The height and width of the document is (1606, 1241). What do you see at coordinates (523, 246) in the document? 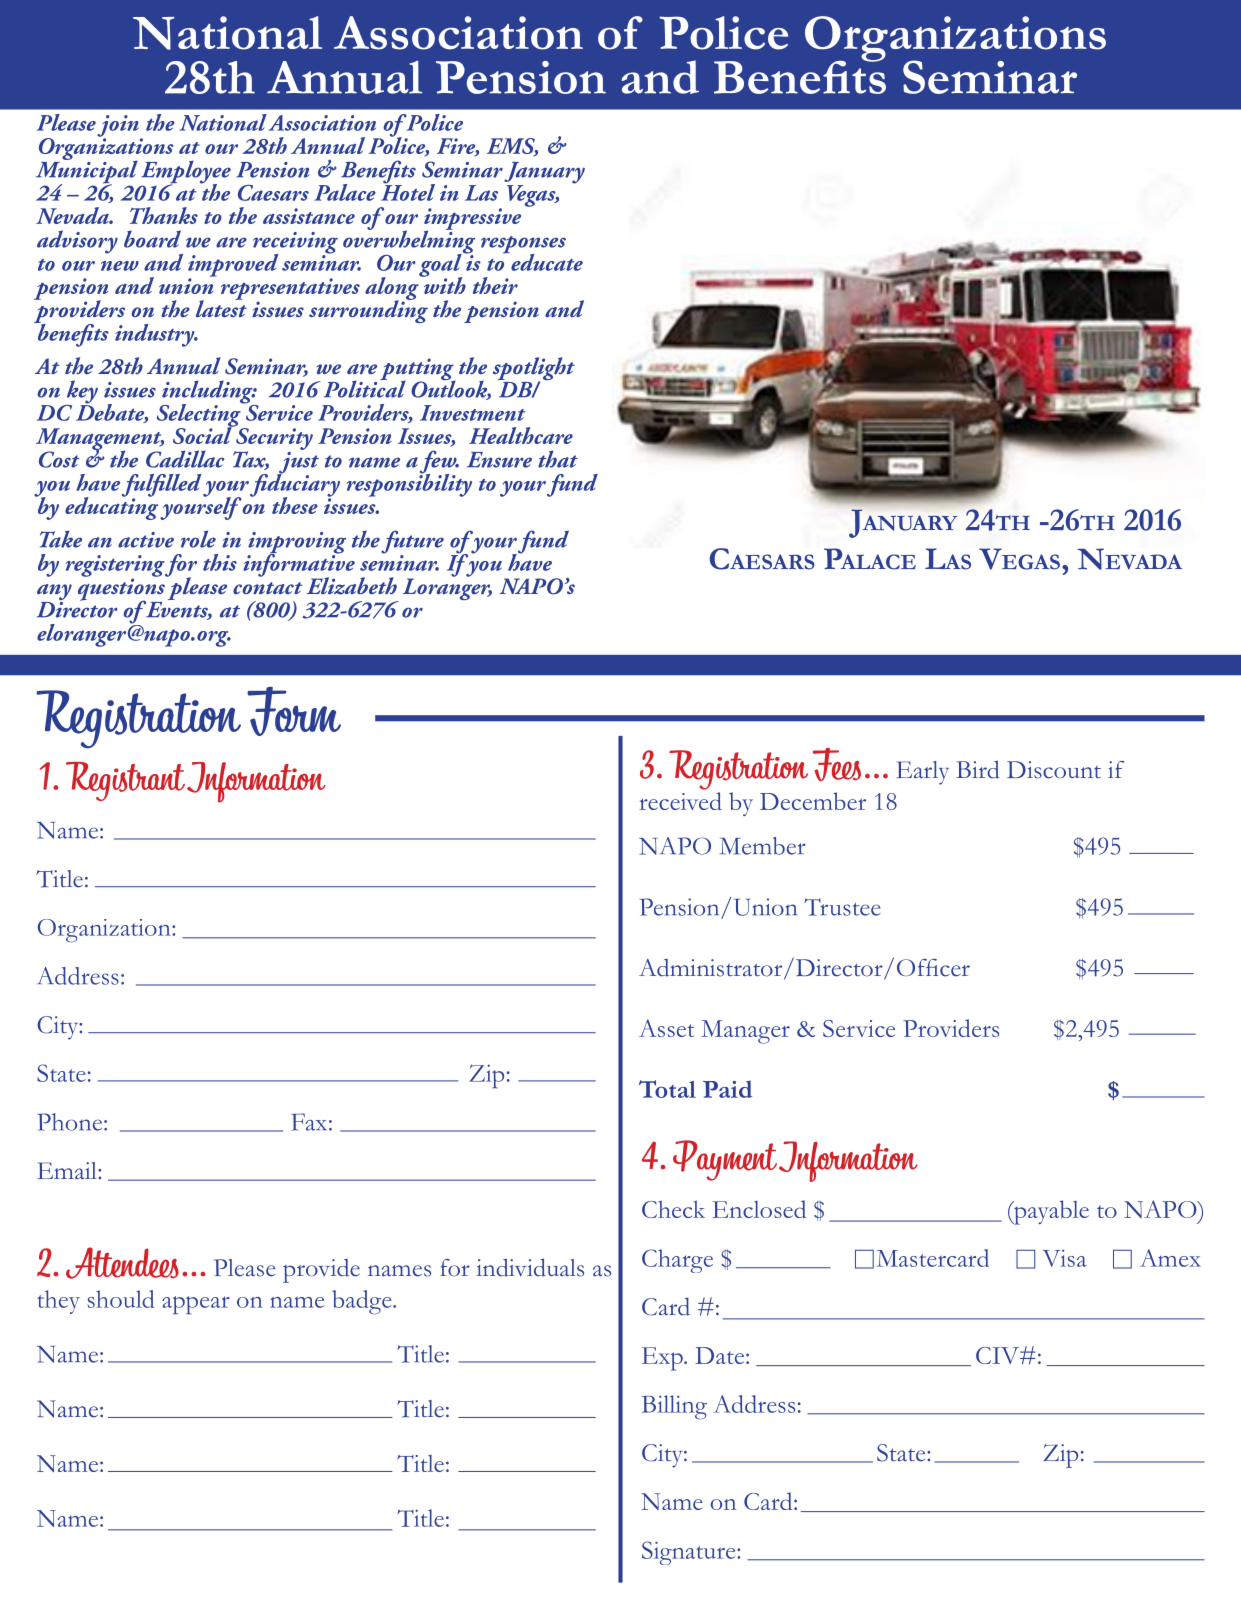
I see `responses` at bounding box center [523, 246].
